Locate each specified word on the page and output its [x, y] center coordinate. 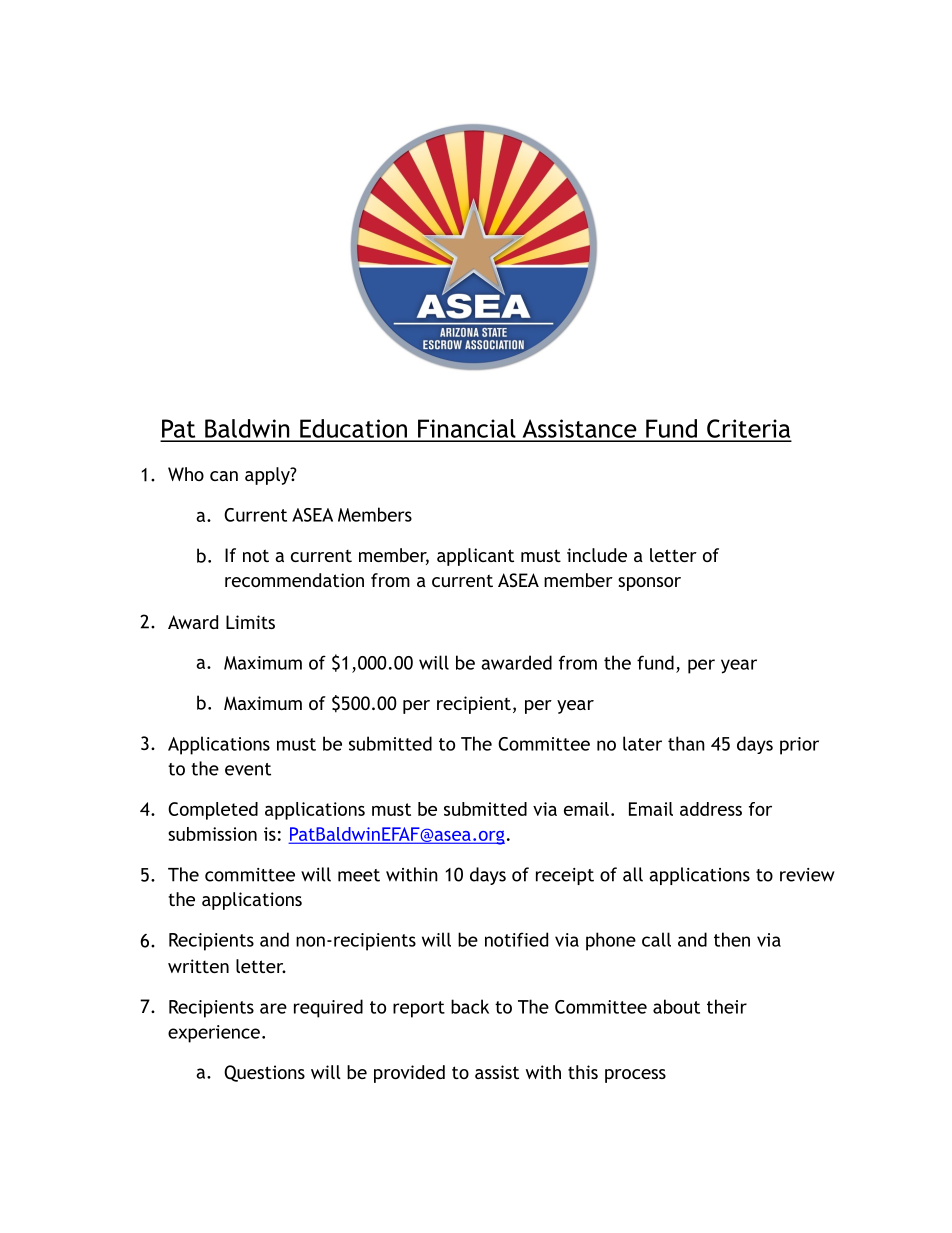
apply [268, 476]
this [583, 1072]
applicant [475, 557]
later [642, 743]
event [248, 769]
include [597, 555]
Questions [264, 1073]
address [711, 809]
